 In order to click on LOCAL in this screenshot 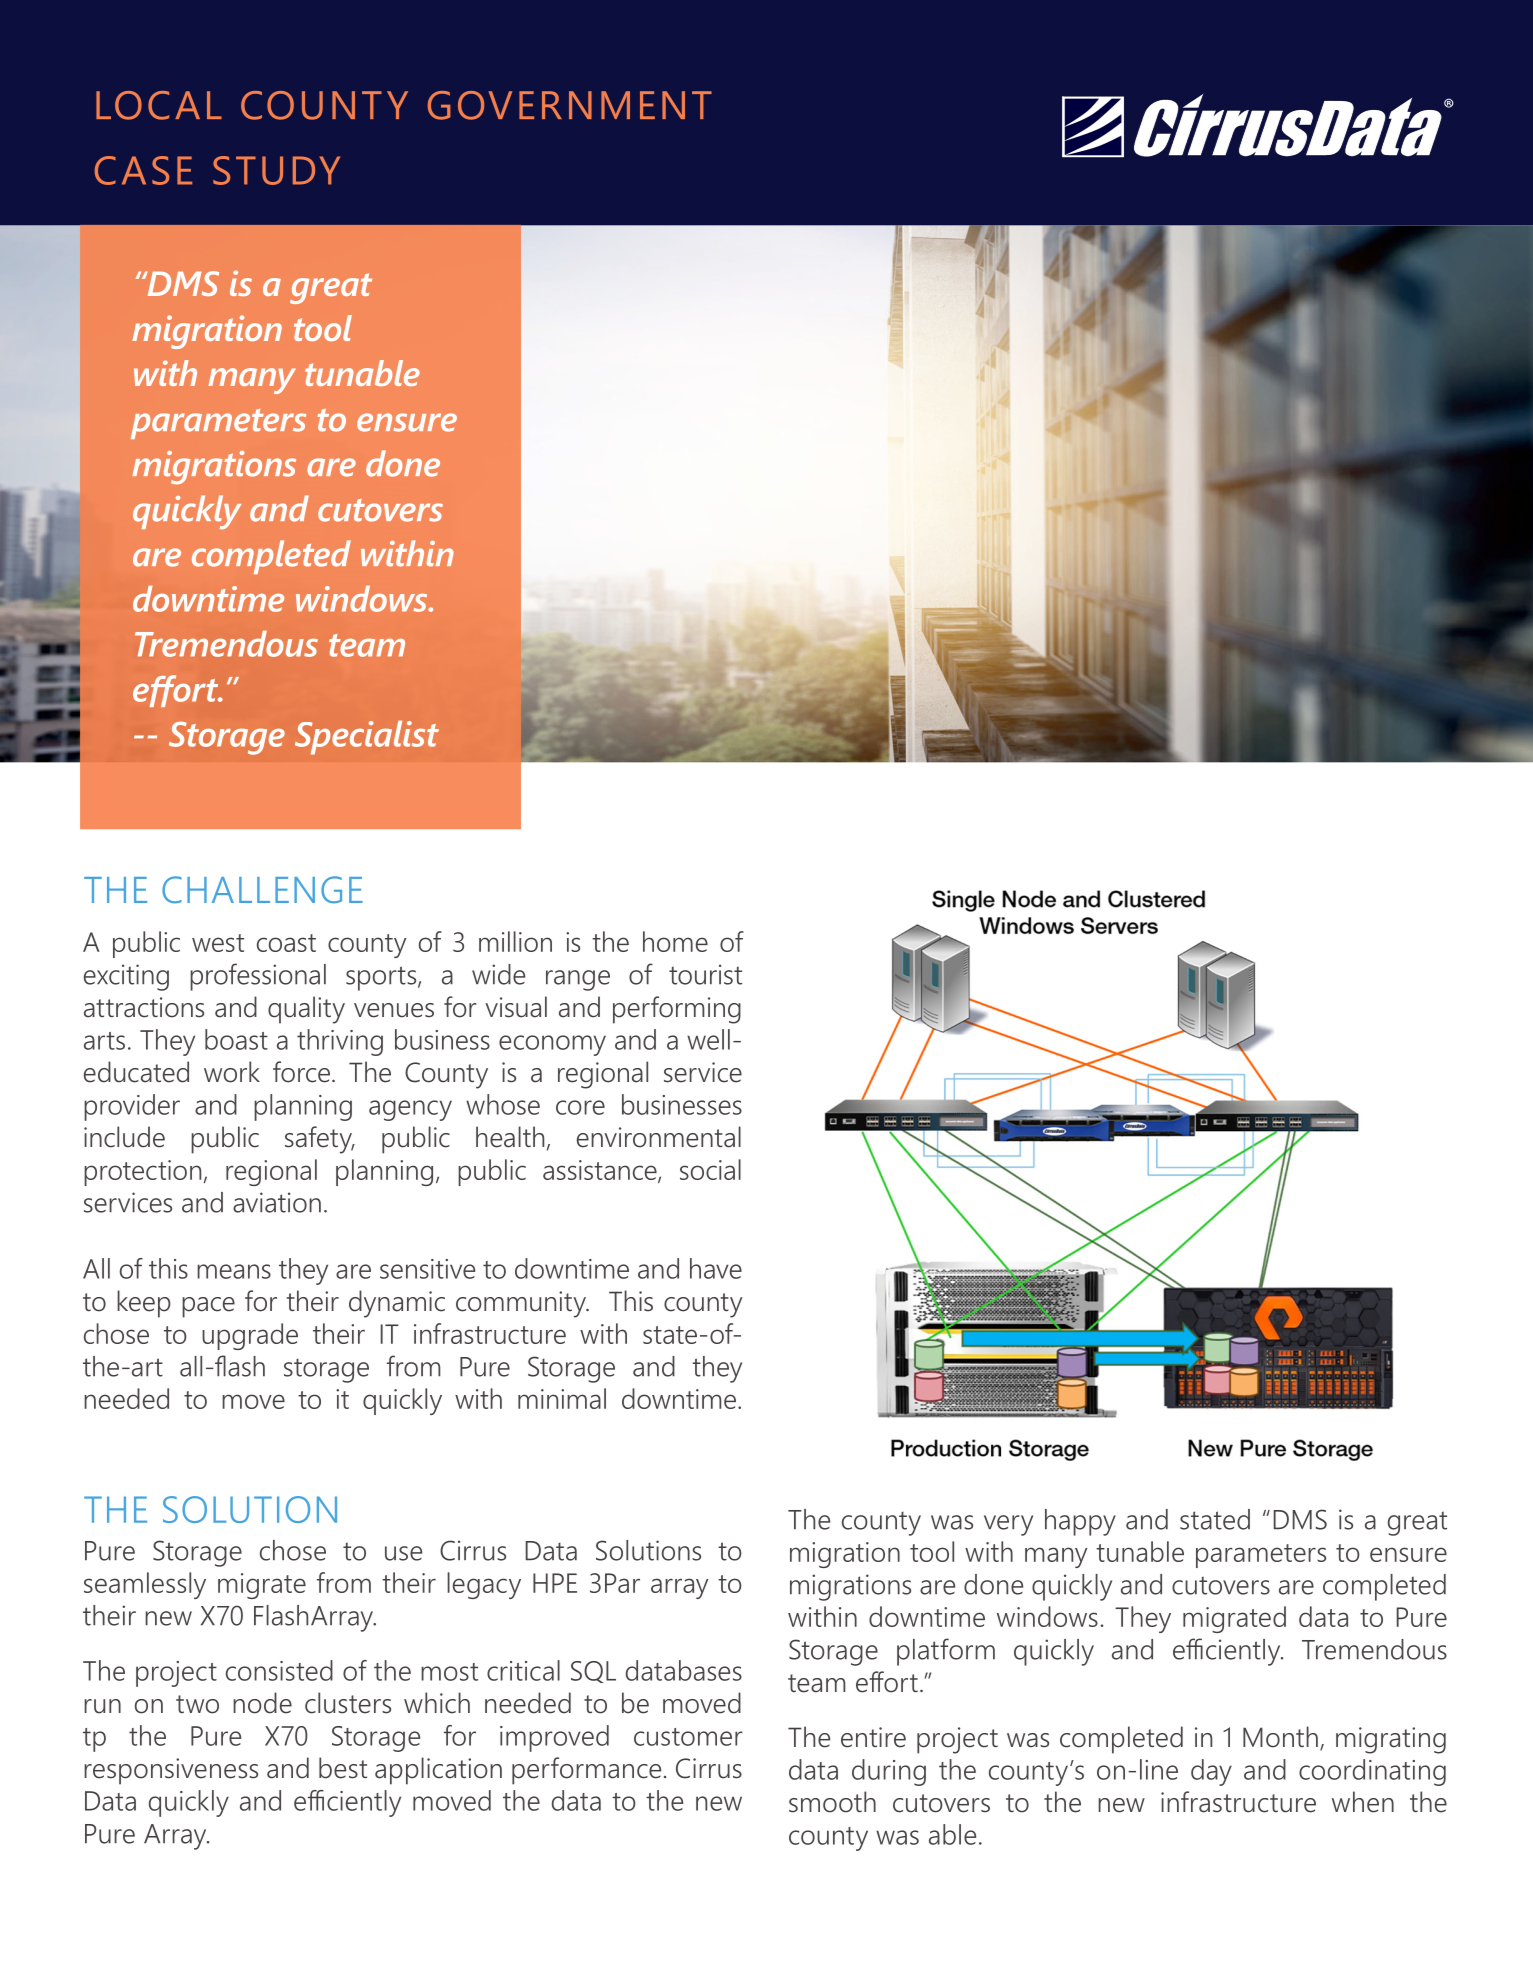, I will do `click(159, 105)`.
